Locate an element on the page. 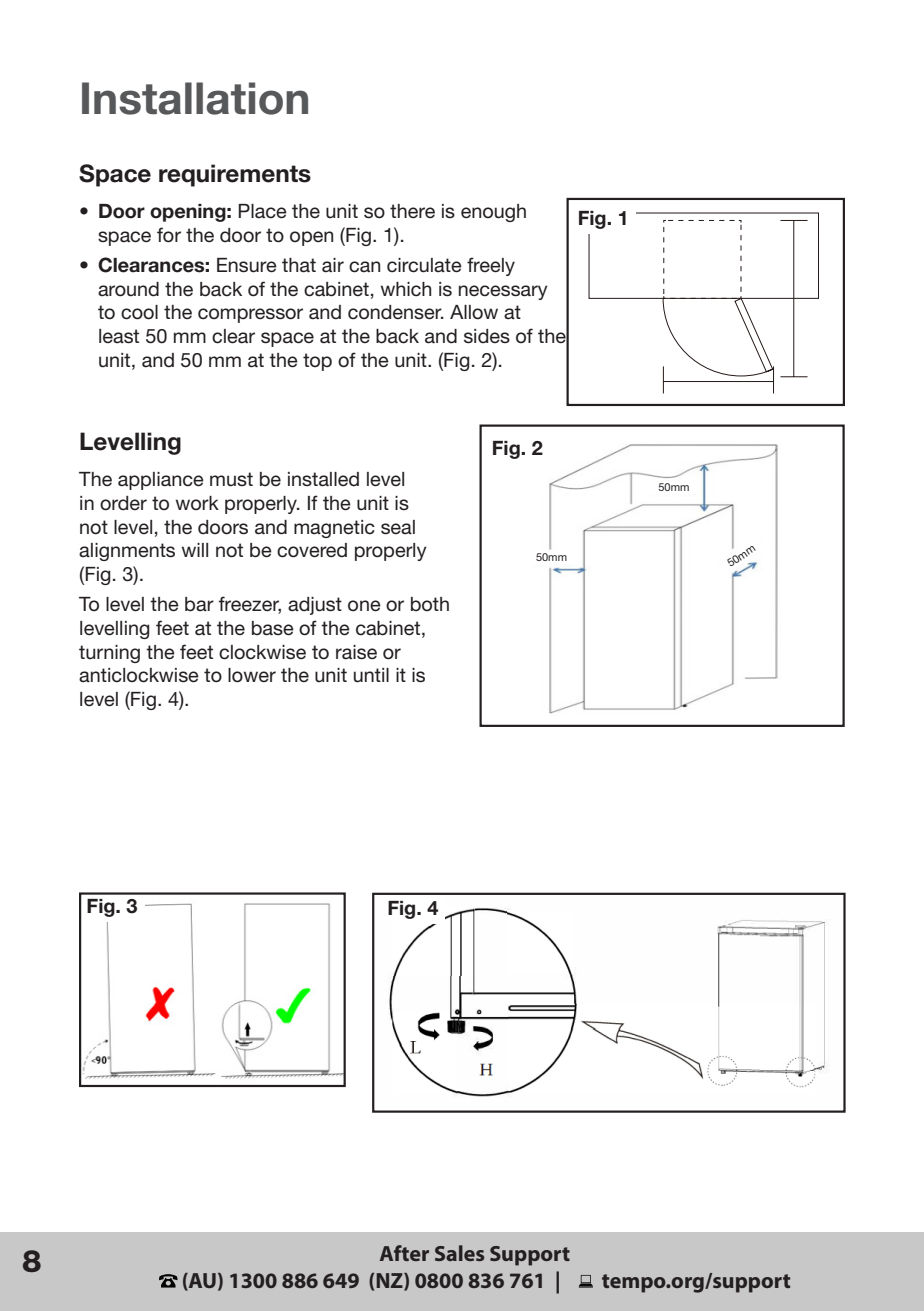  Installation is located at coordinates (195, 98).
